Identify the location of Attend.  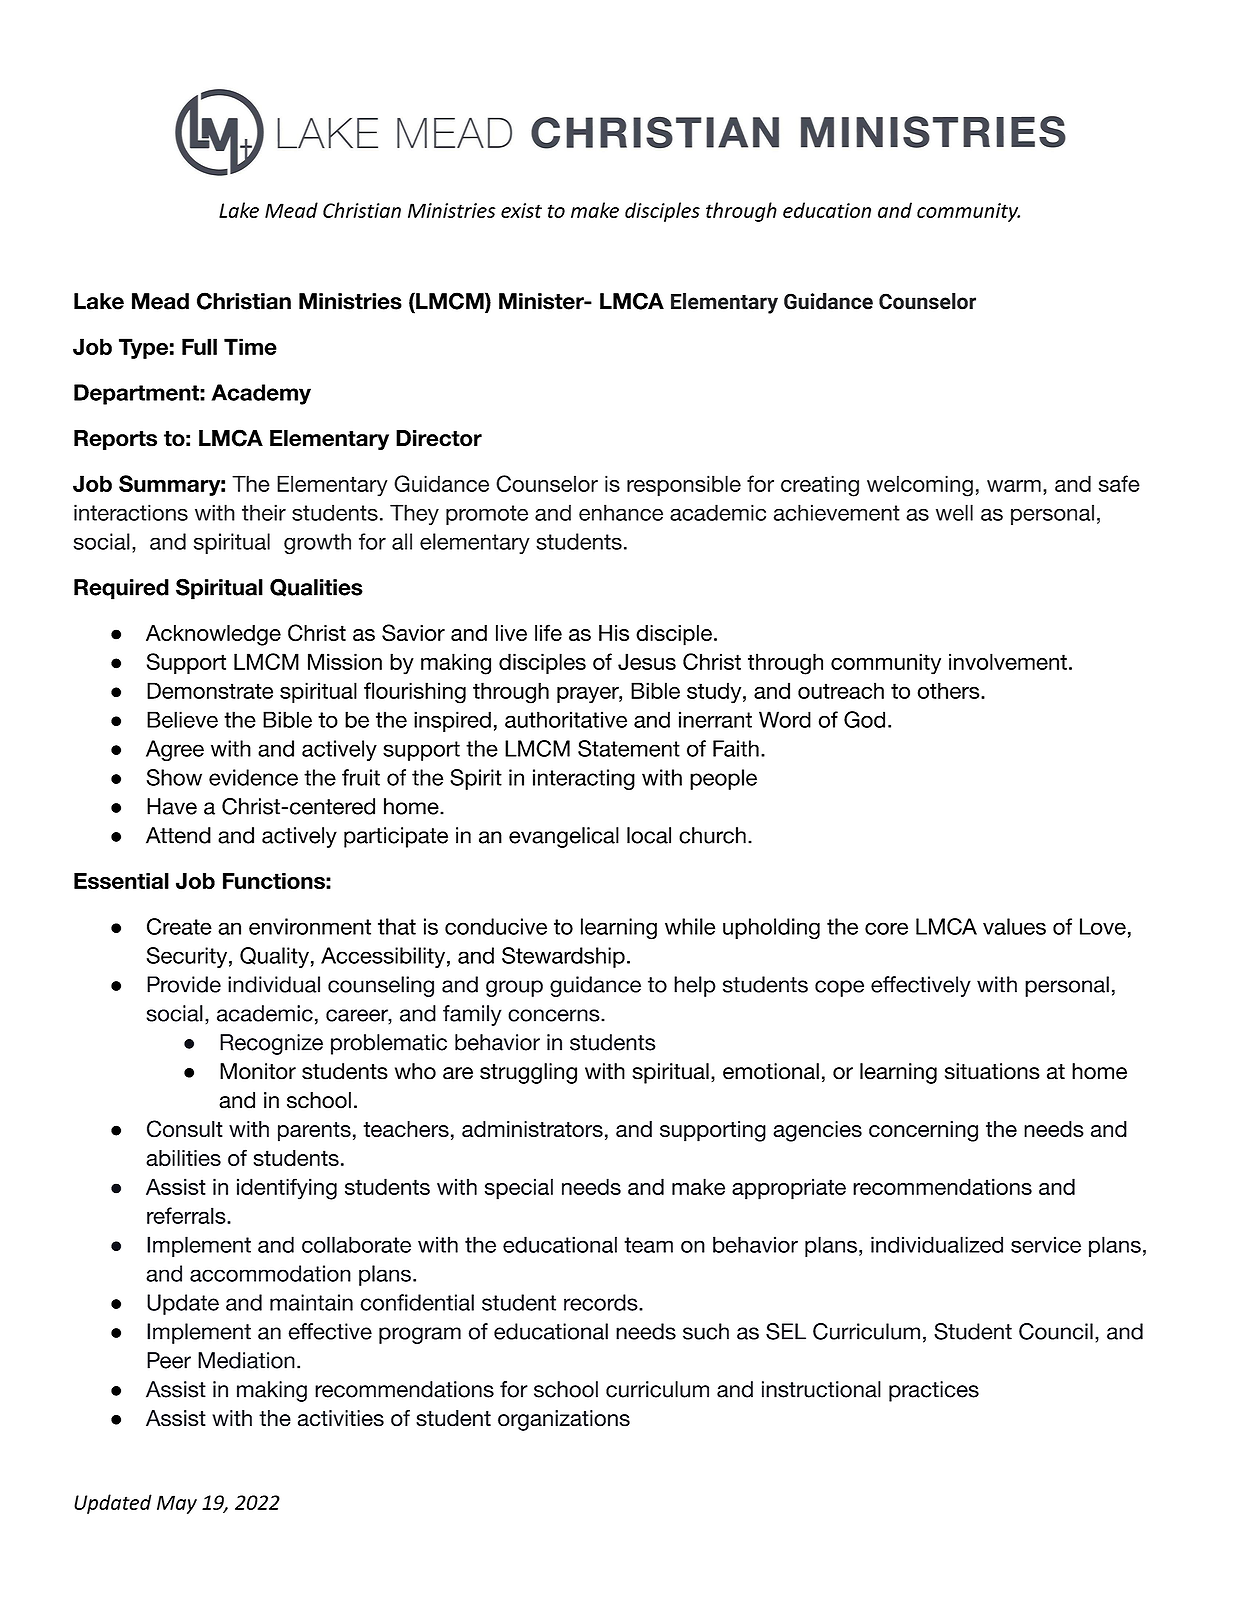
(178, 835).
